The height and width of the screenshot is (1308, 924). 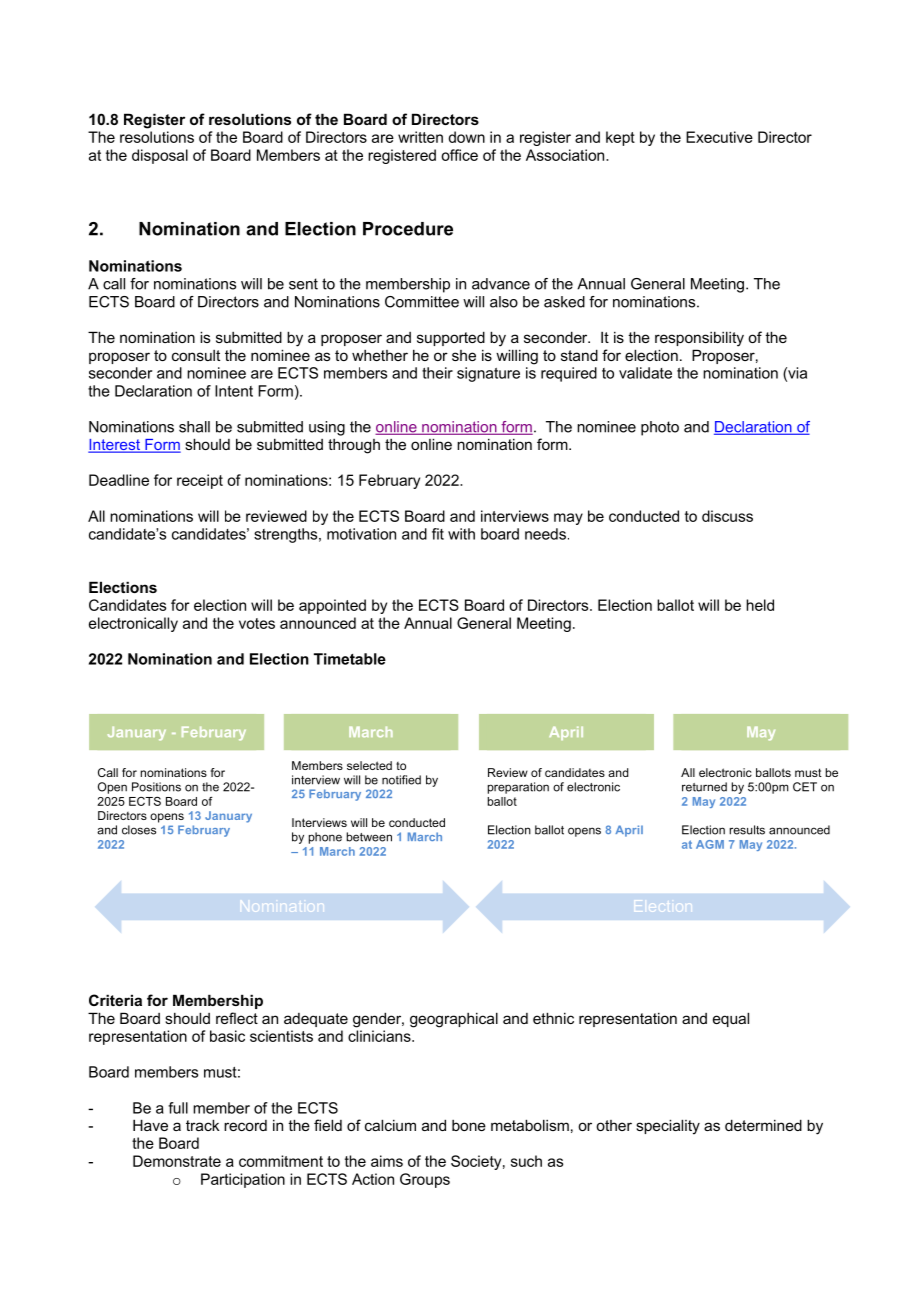 I want to click on Timetable, so click(x=350, y=659).
